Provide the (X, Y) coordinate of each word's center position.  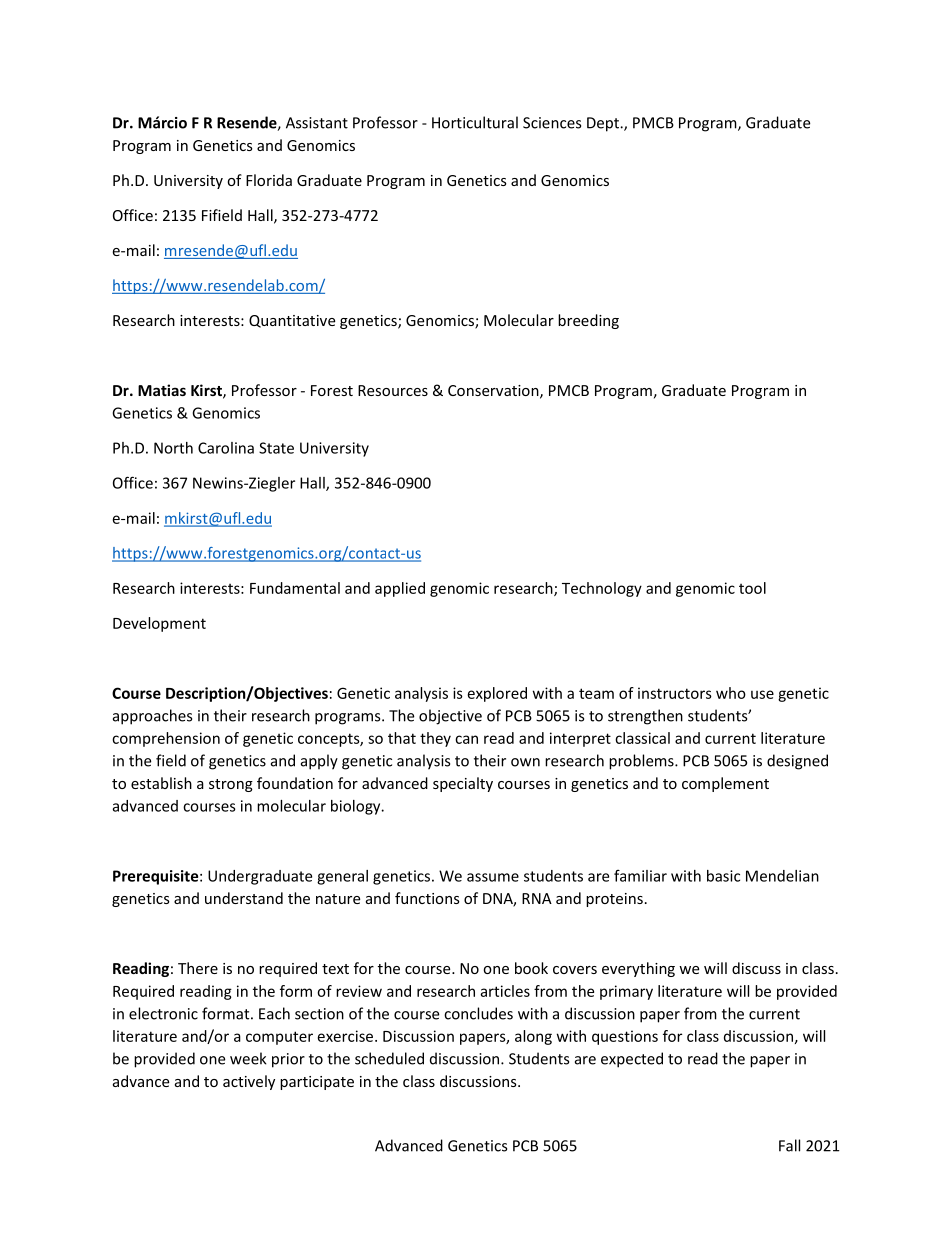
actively (249, 1082)
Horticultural (475, 122)
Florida (269, 180)
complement (725, 784)
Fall (789, 1145)
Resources (393, 390)
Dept (604, 124)
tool (752, 588)
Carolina (226, 448)
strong (231, 785)
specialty (463, 784)
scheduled (389, 1058)
